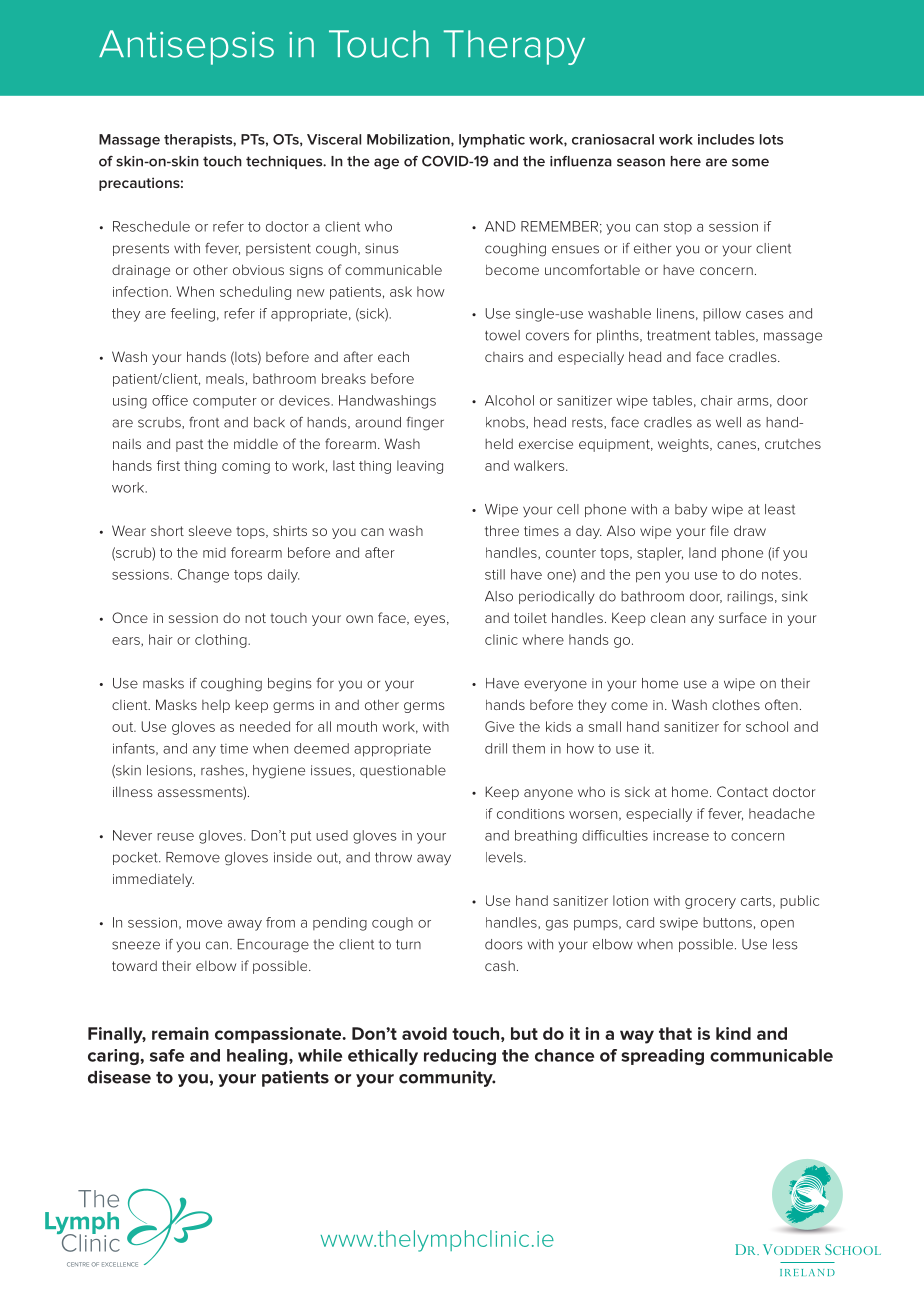 The height and width of the screenshot is (1308, 924). I want to click on community, so click(447, 1078).
